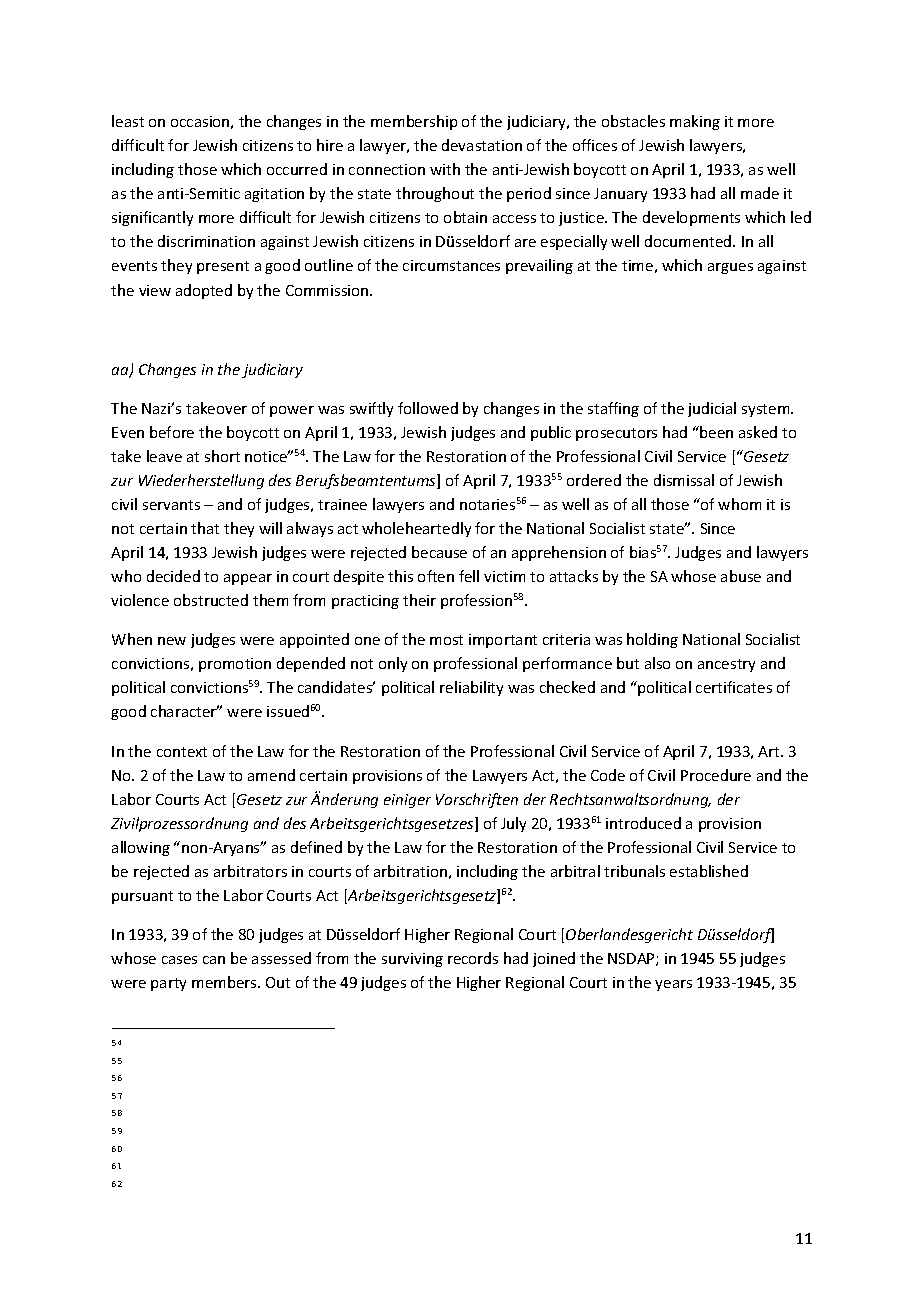 The height and width of the screenshot is (1308, 924). I want to click on least, so click(128, 121).
